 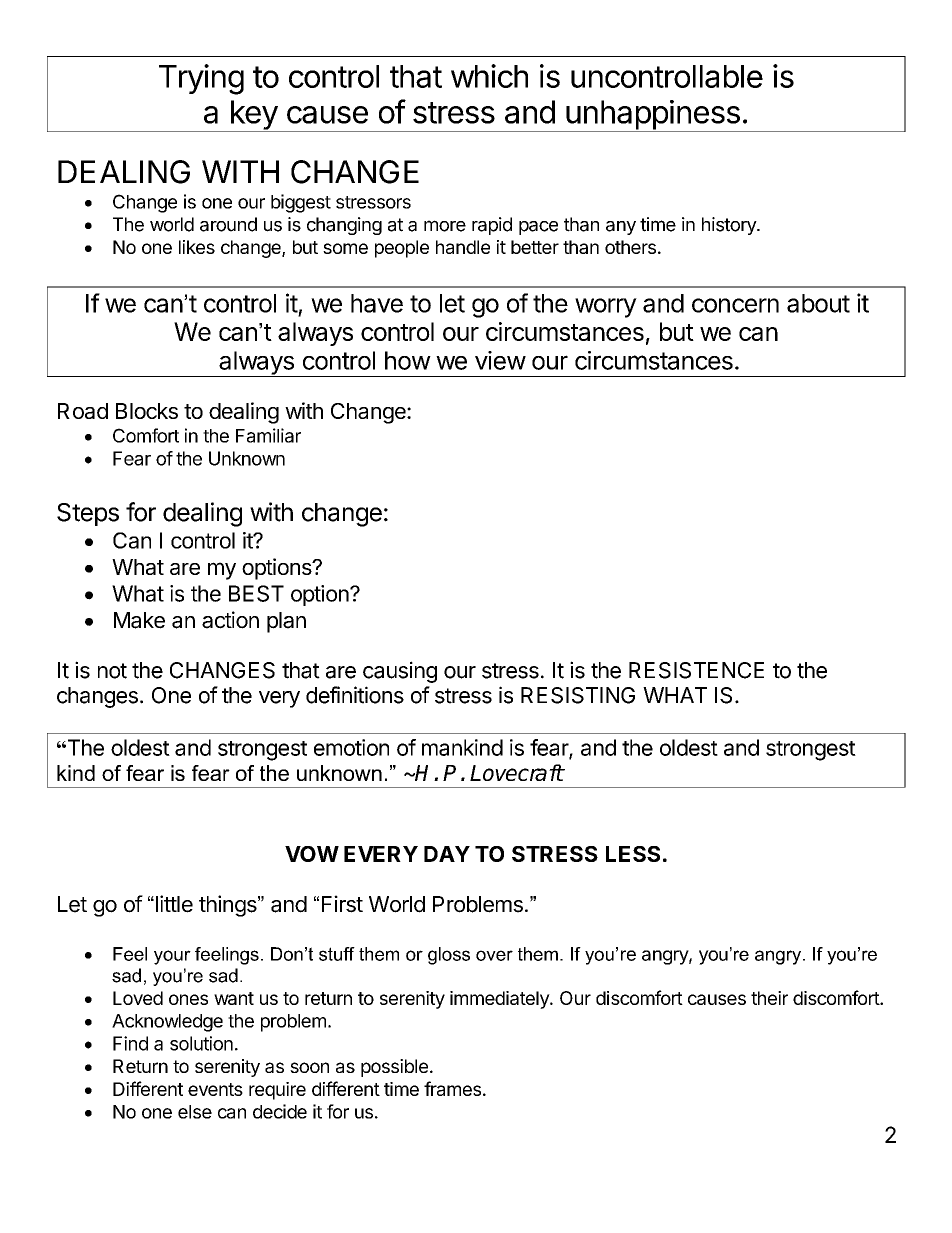 What do you see at coordinates (696, 670) in the screenshot?
I see `RESISTENCE` at bounding box center [696, 670].
